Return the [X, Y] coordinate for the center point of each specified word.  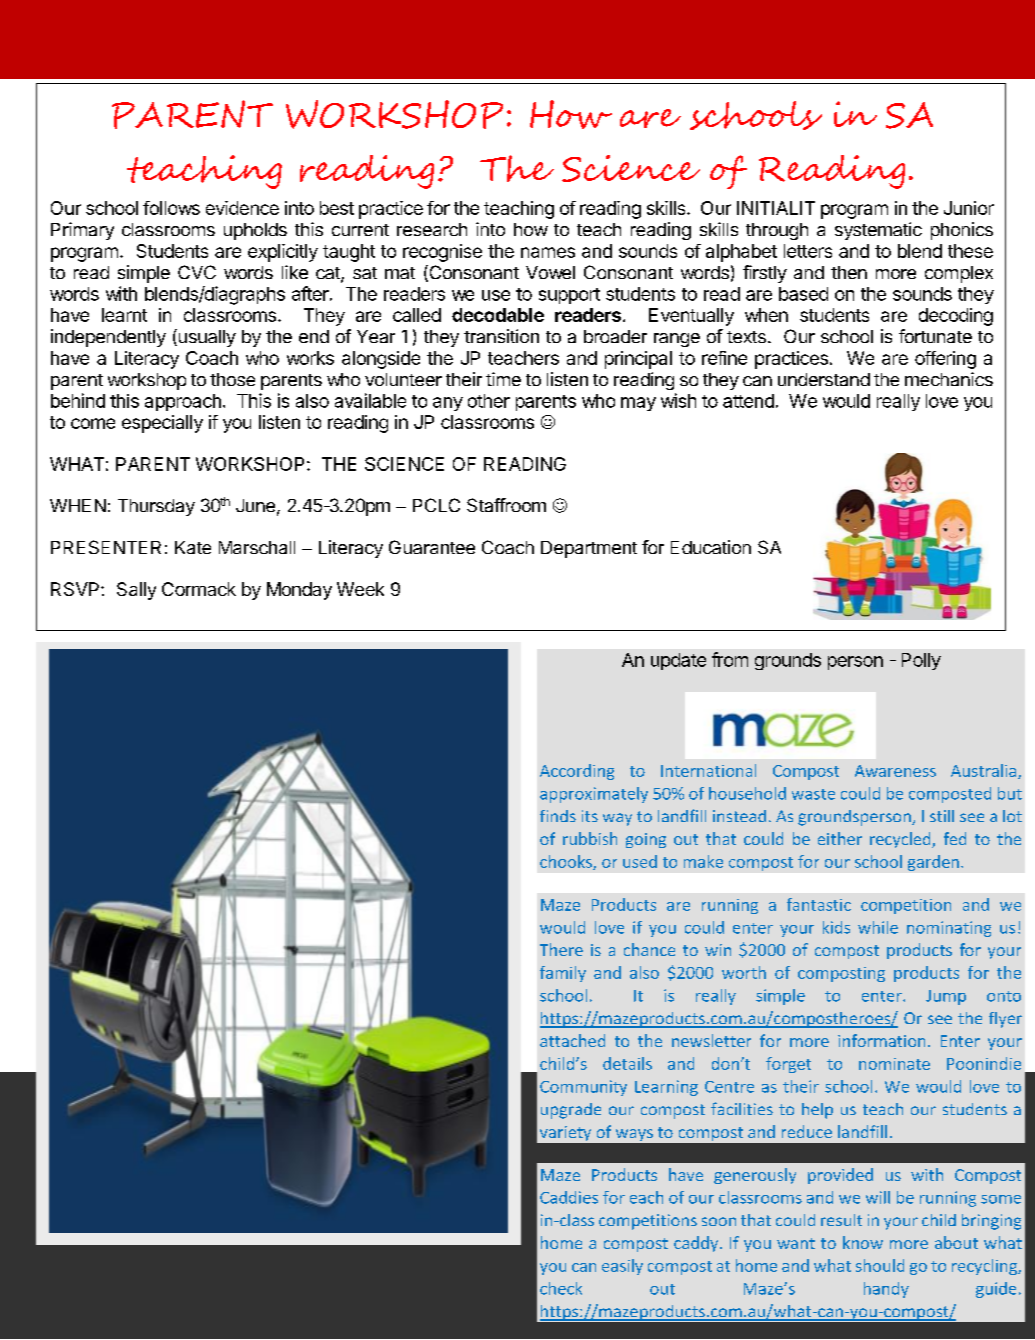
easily [622, 1267]
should [880, 1265]
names [548, 252]
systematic [878, 231]
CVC [197, 272]
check [561, 1288]
